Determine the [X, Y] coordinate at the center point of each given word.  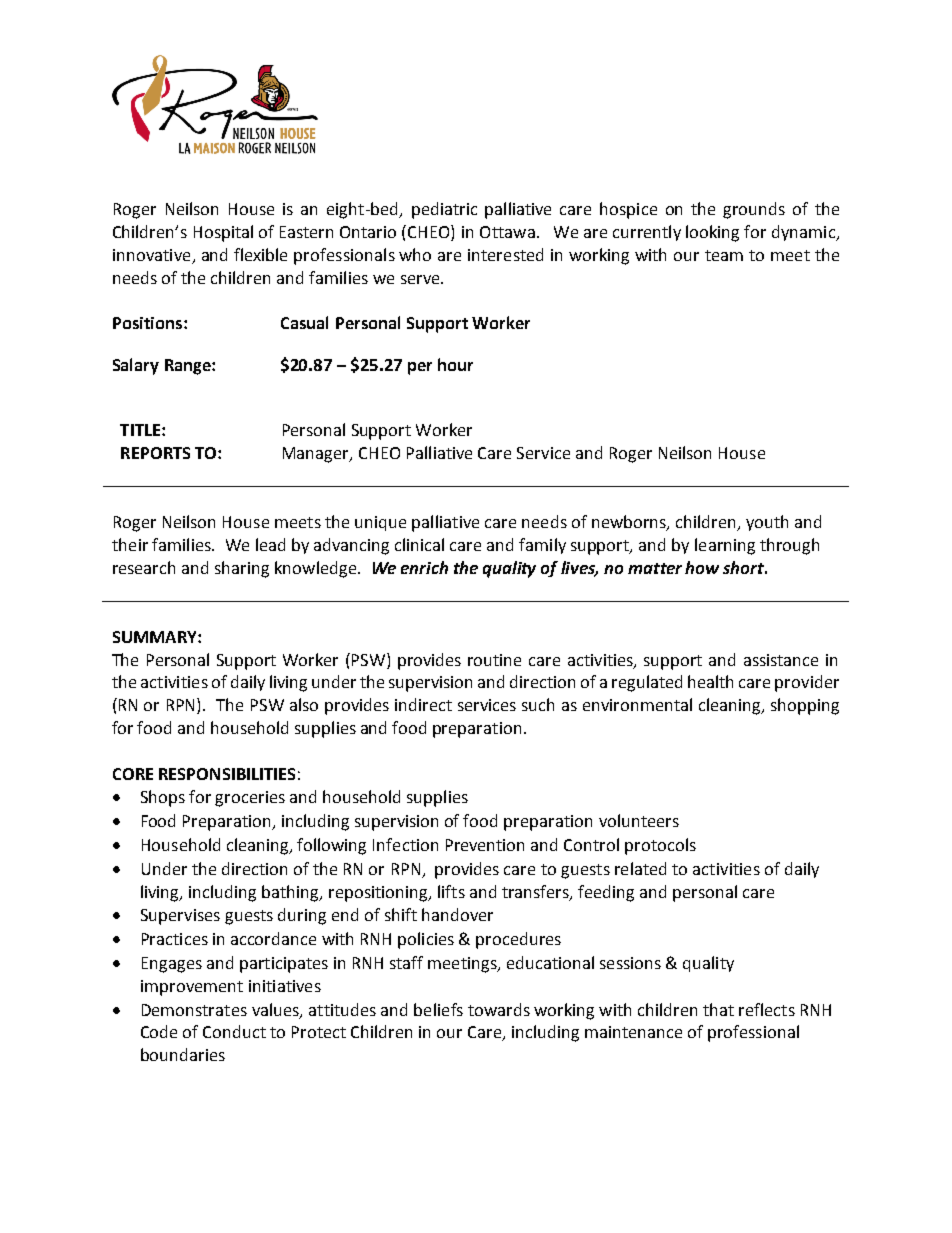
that [718, 1009]
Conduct [234, 1031]
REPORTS [155, 453]
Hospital [223, 233]
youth [767, 523]
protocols [660, 846]
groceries [250, 799]
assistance [781, 660]
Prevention [485, 845]
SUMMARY [156, 637]
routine [494, 660]
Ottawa [507, 232]
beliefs [438, 1009]
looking [712, 233]
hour [455, 364]
